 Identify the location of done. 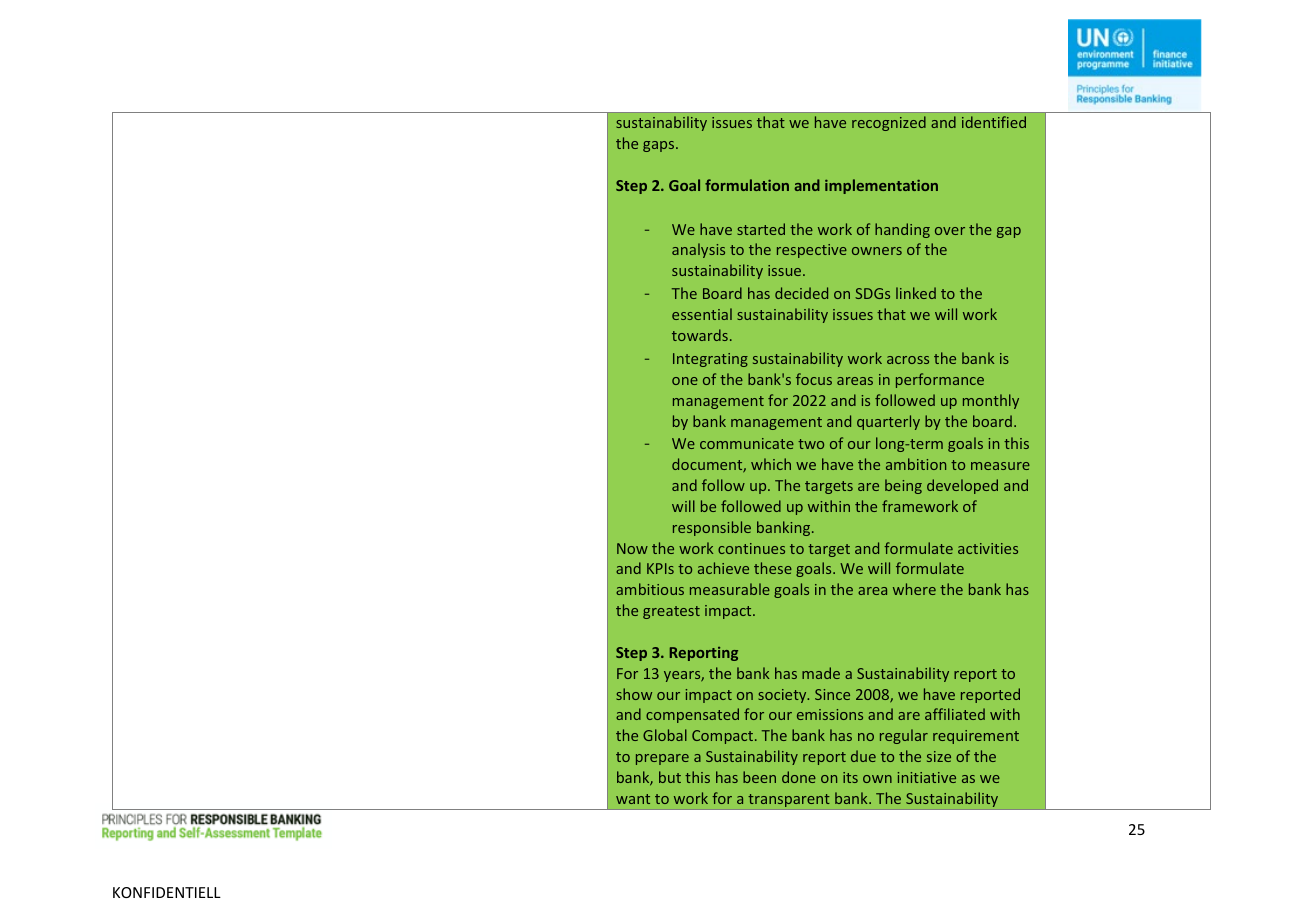
(799, 777).
